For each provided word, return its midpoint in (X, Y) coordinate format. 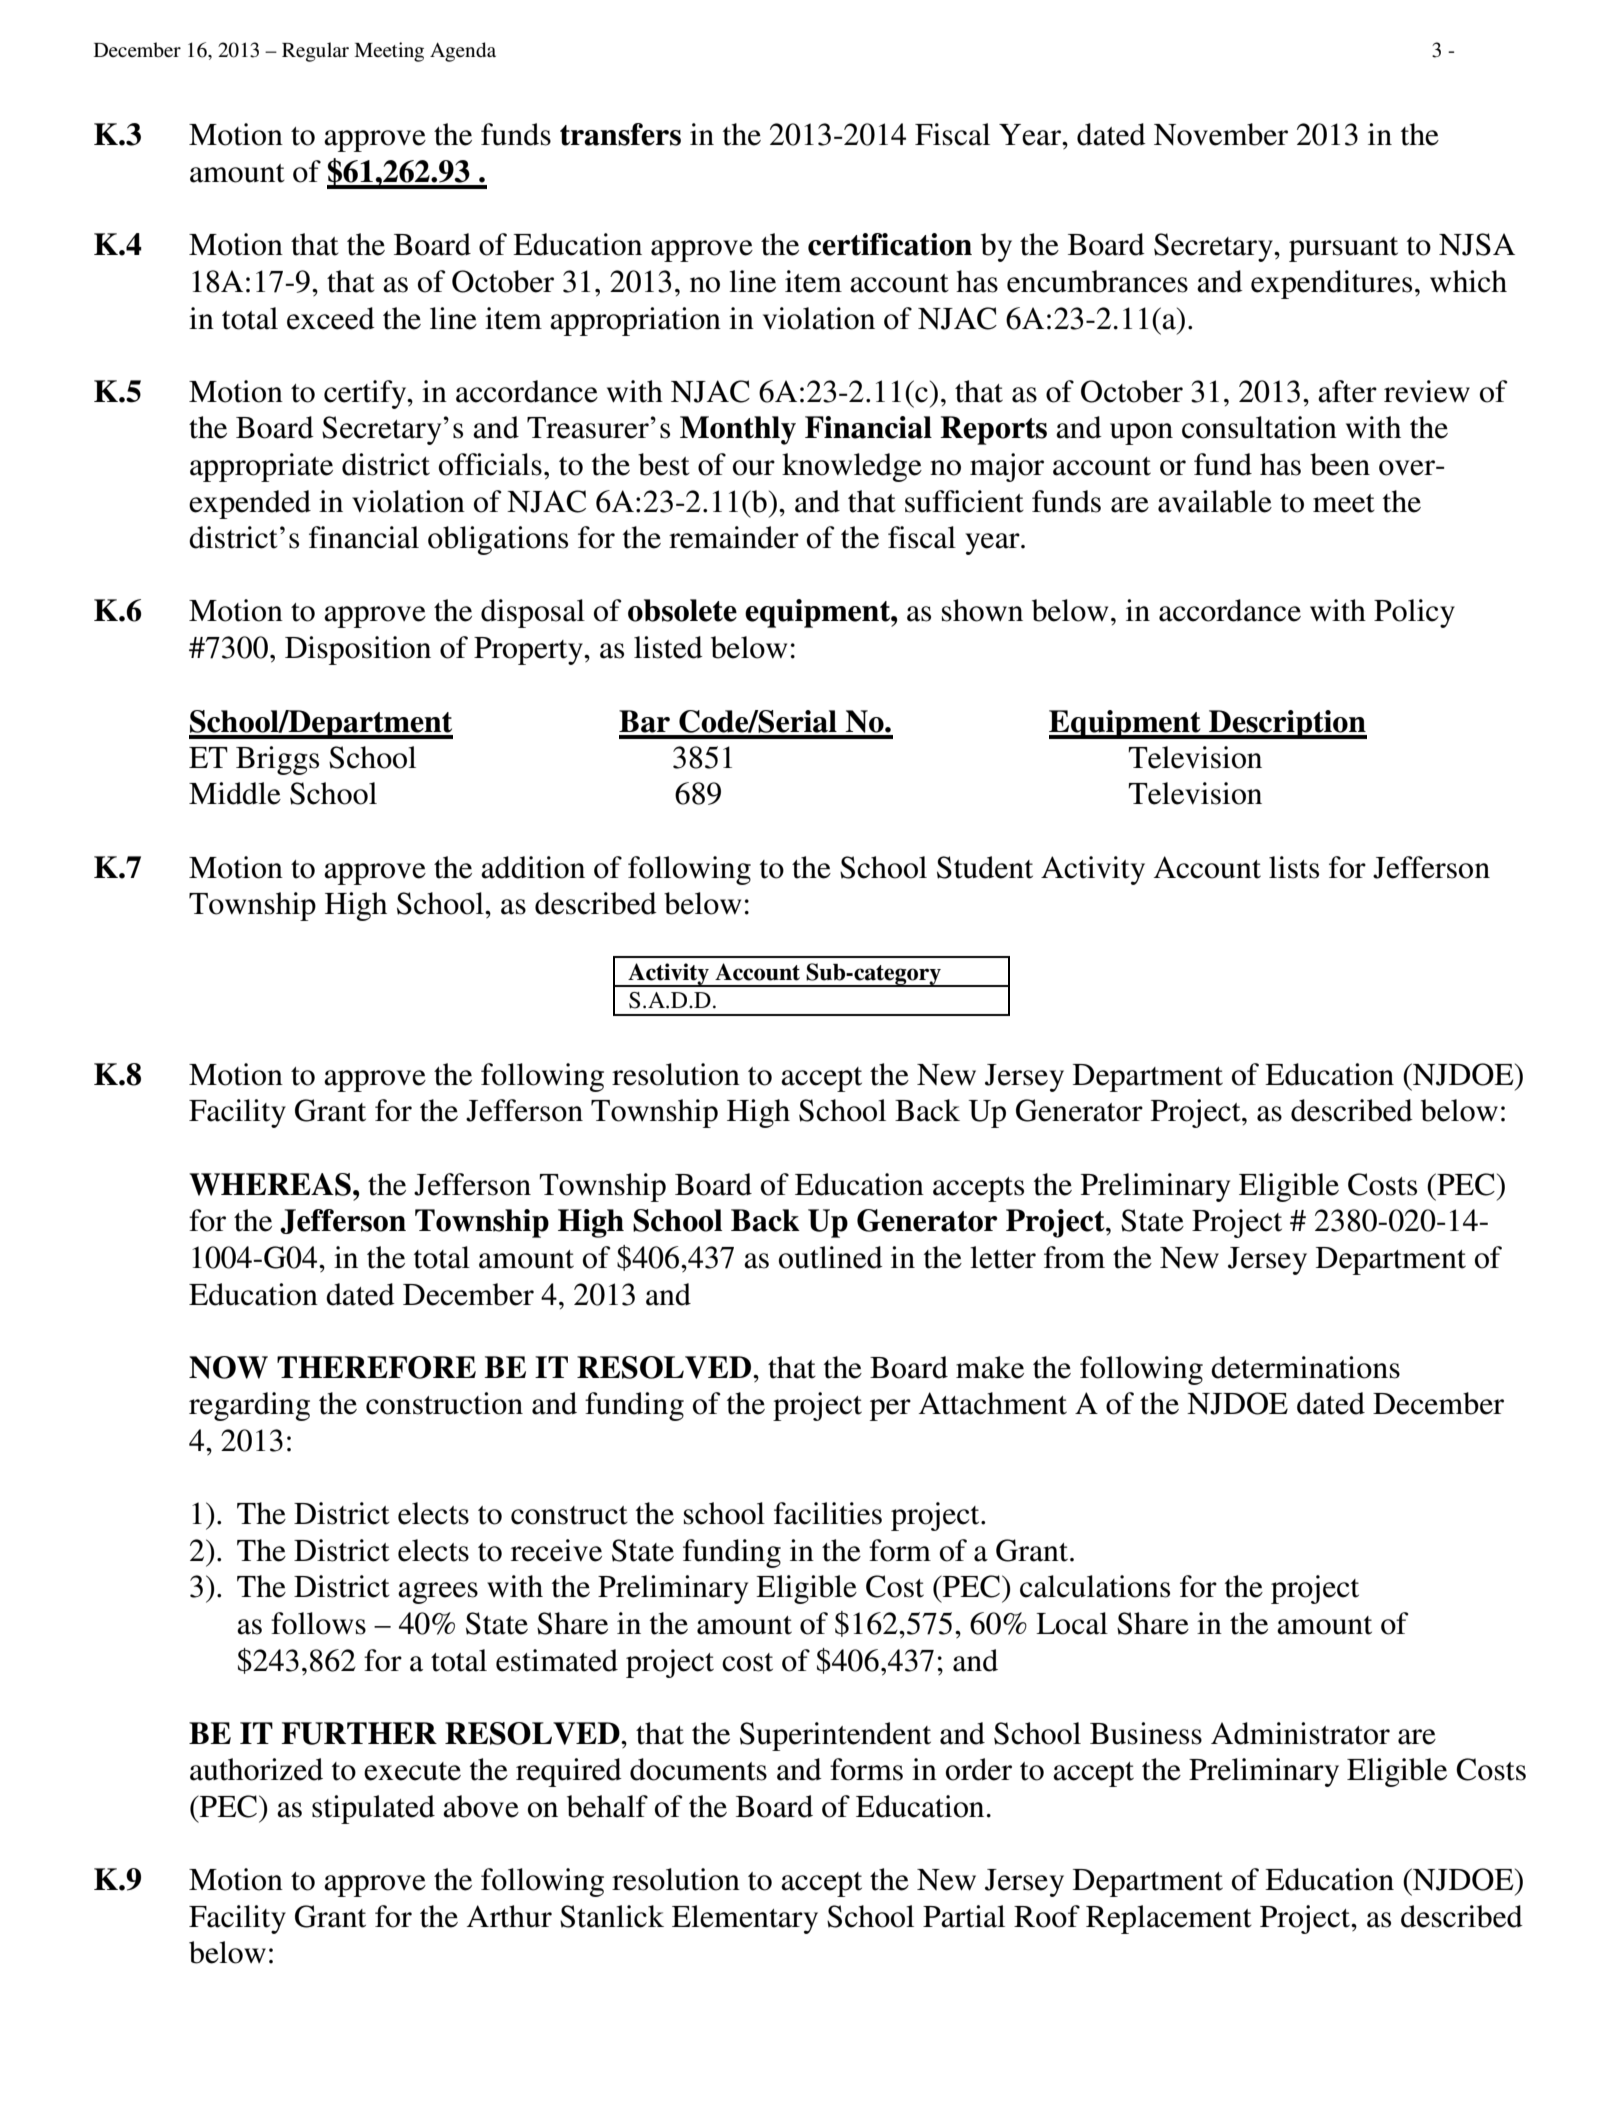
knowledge (852, 467)
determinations (1305, 1367)
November (1221, 134)
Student (985, 867)
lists (1294, 867)
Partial (964, 1916)
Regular (315, 52)
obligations (498, 540)
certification (890, 244)
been (1340, 464)
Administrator (1300, 1733)
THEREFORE (376, 1367)
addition (533, 867)
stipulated (373, 1809)
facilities (828, 1513)
